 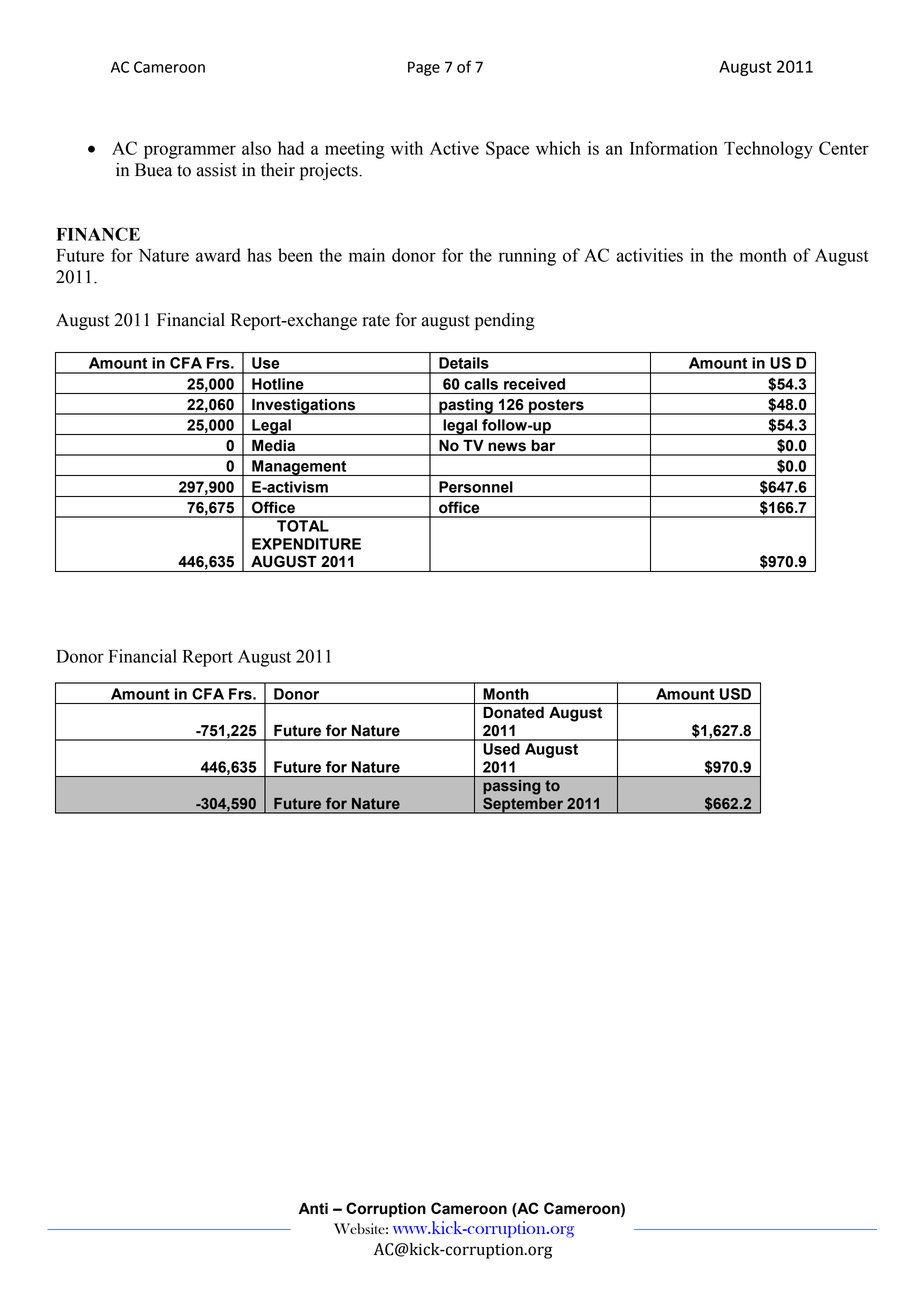 What do you see at coordinates (768, 150) in the image?
I see `Technology` at bounding box center [768, 150].
